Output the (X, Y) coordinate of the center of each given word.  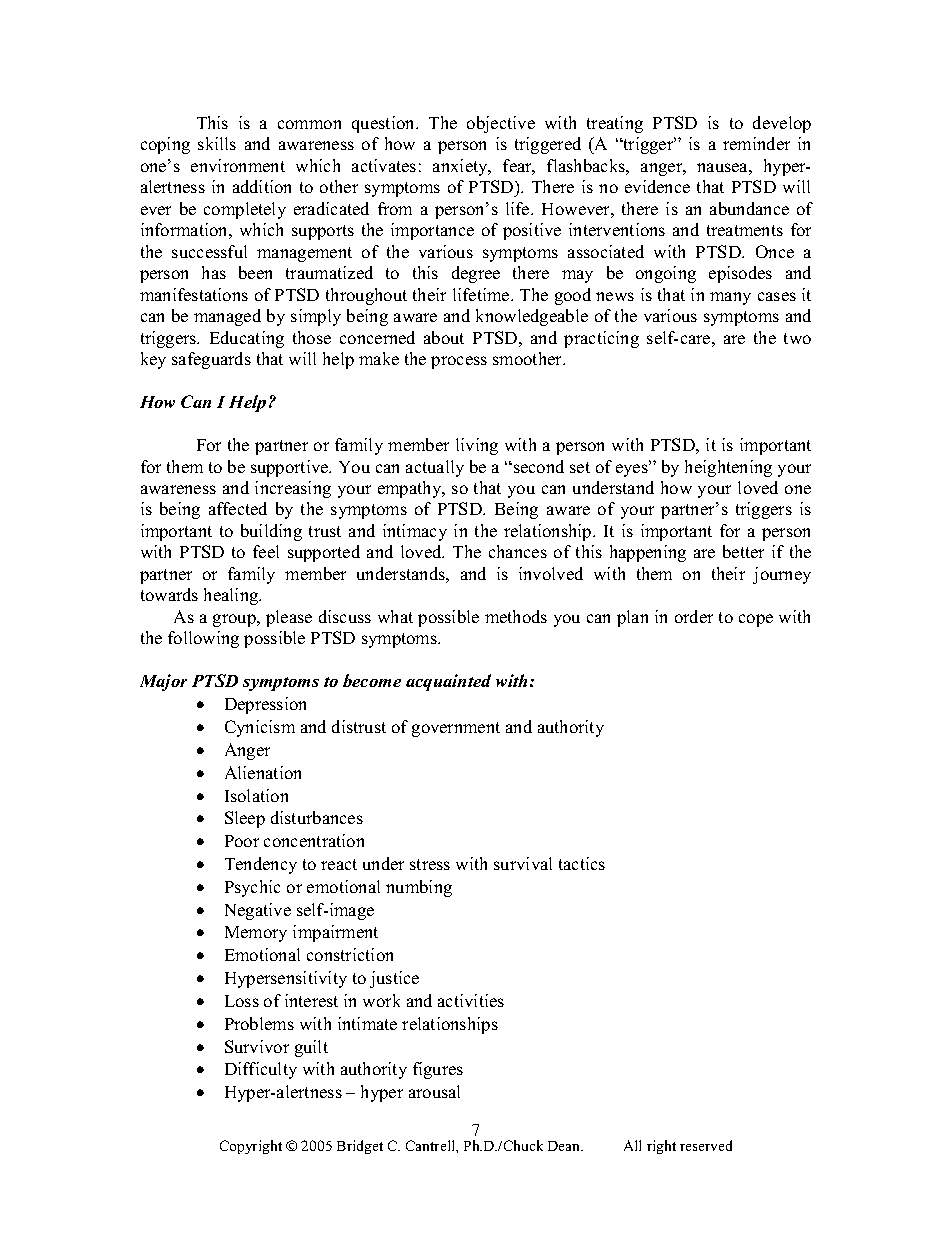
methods (516, 616)
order (694, 616)
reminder (756, 143)
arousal (434, 1091)
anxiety (461, 167)
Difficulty (261, 1070)
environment (238, 165)
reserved (706, 1145)
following (203, 639)
